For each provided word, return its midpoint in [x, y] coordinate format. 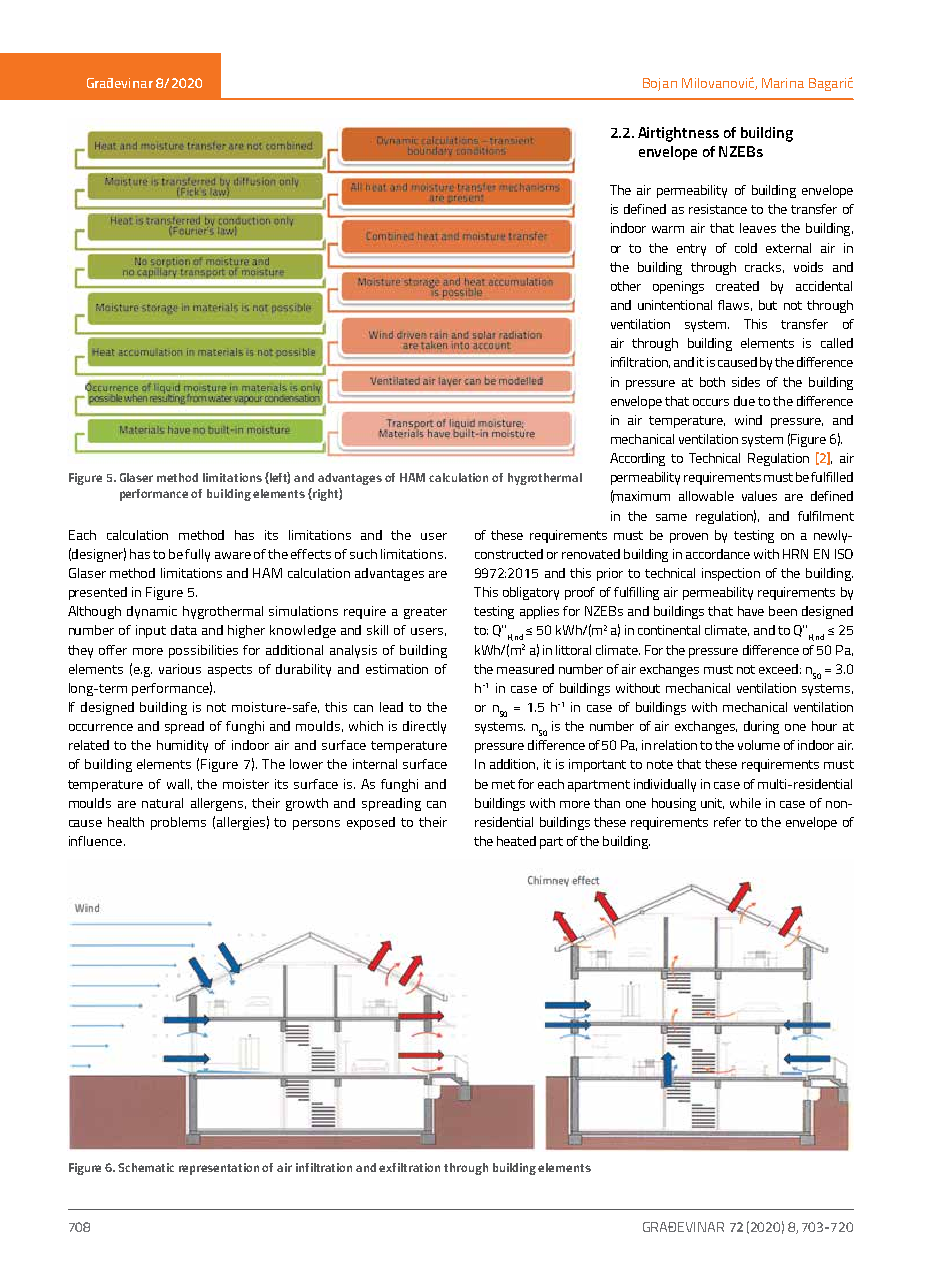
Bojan [660, 84]
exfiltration [409, 1167]
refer [727, 822]
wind [748, 420]
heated [516, 841]
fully [197, 555]
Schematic [146, 1167]
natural [162, 803]
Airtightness [678, 134]
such [363, 554]
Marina [783, 83]
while [745, 803]
